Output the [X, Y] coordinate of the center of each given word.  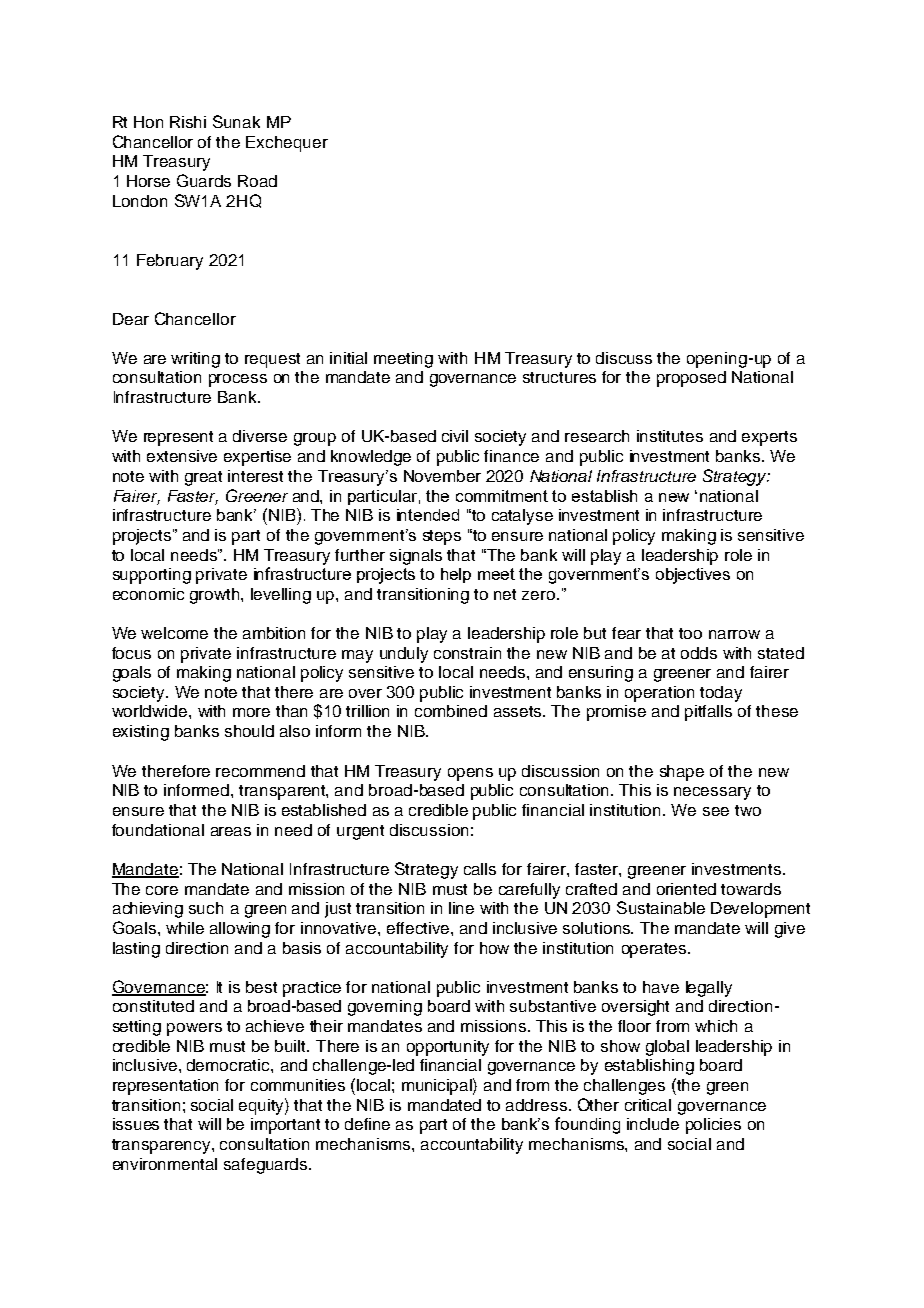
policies [713, 1126]
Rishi [188, 122]
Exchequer [287, 144]
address [536, 1105]
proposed [691, 379]
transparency [162, 1146]
